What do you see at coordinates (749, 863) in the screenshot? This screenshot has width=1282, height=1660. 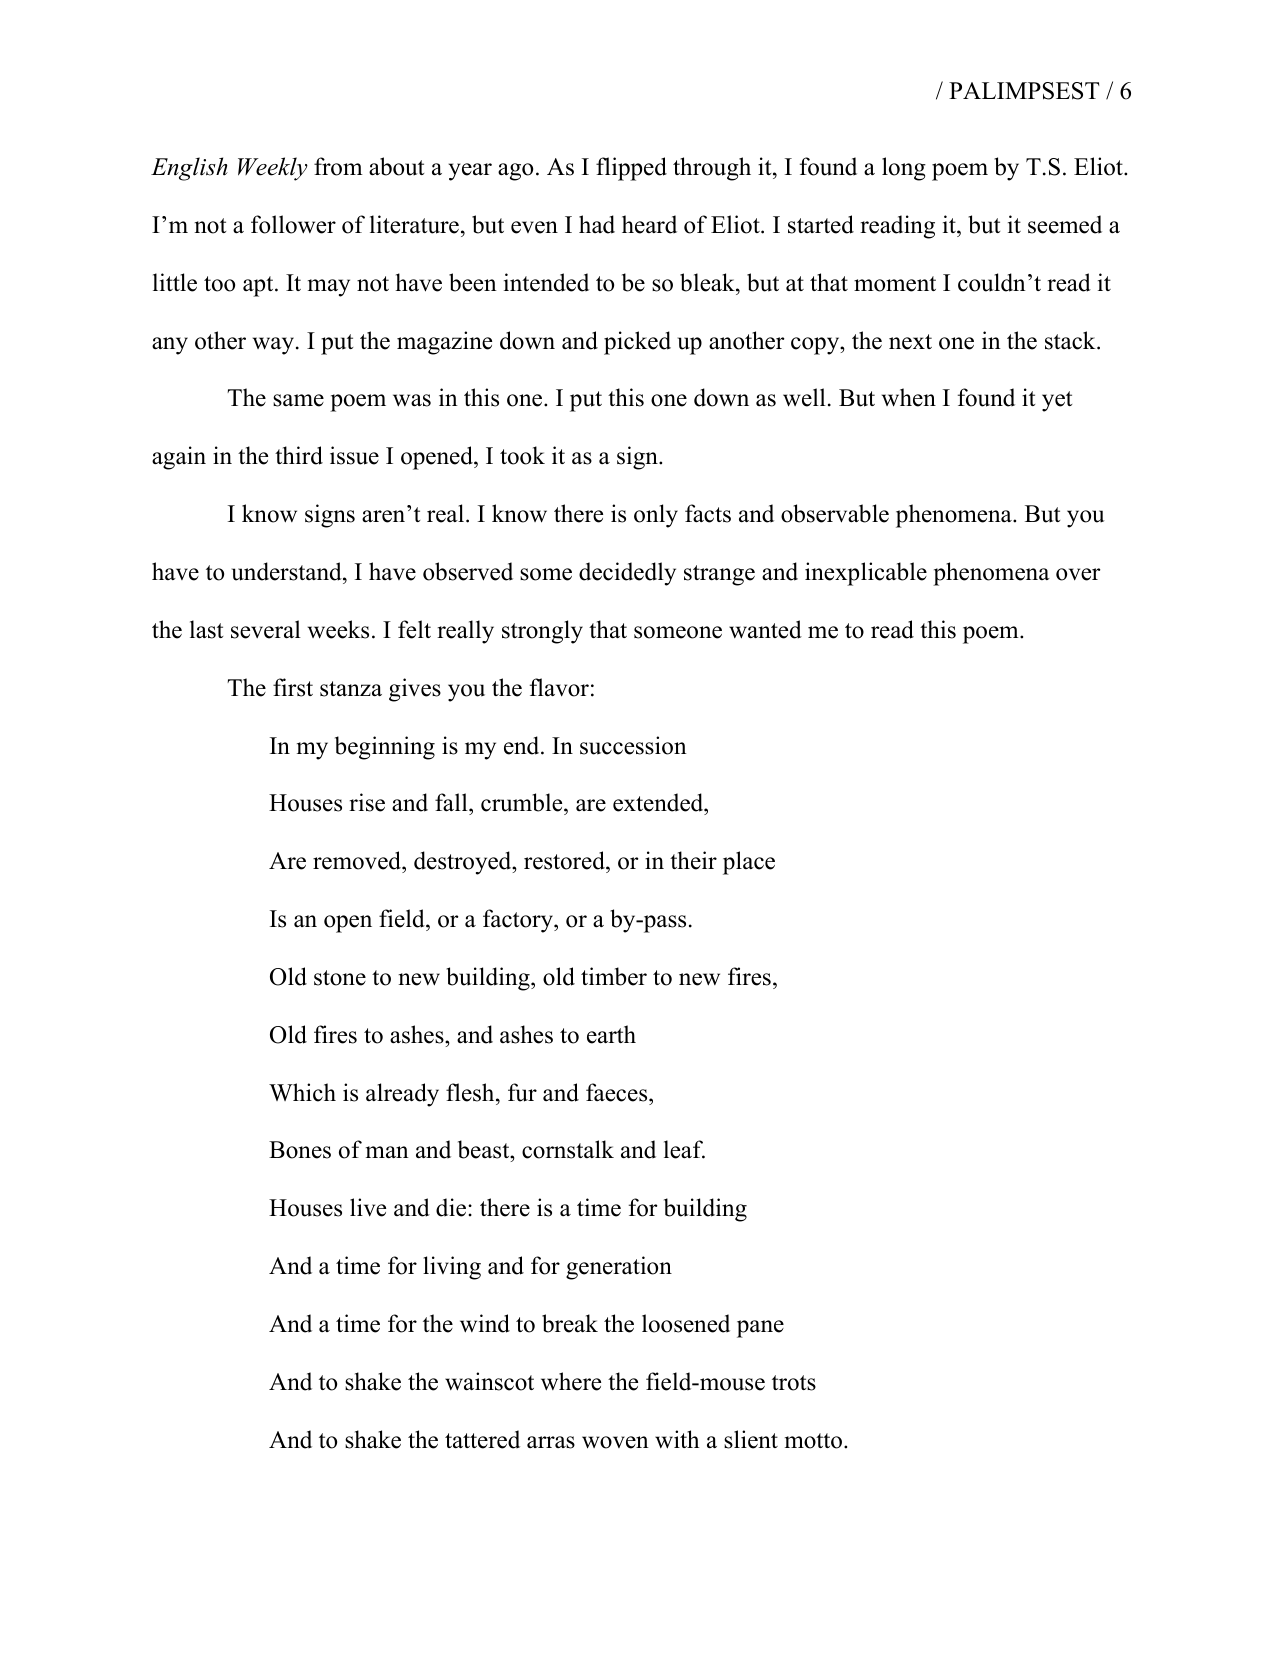 I see `place` at bounding box center [749, 863].
